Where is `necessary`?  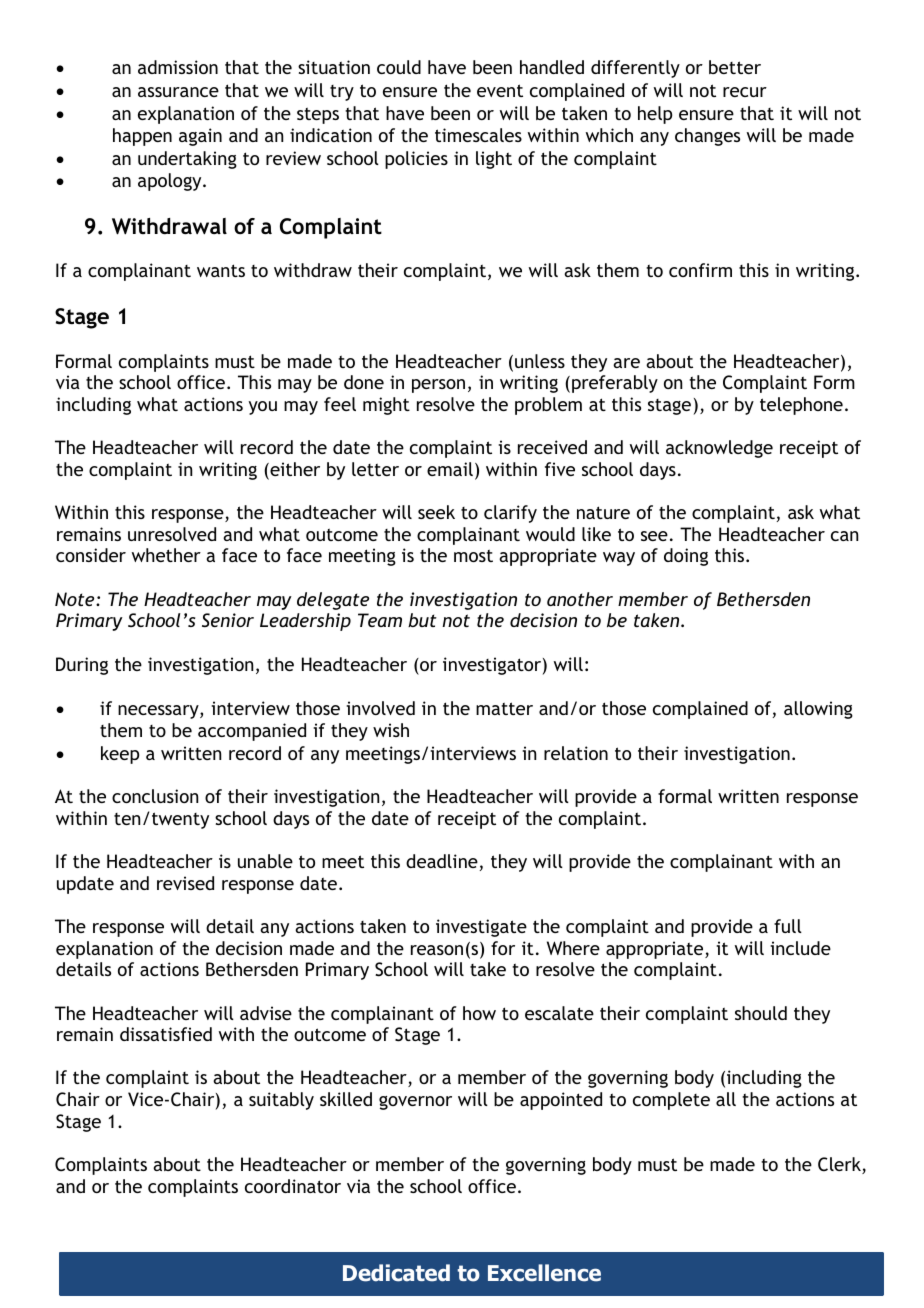 necessary is located at coordinates (159, 712).
